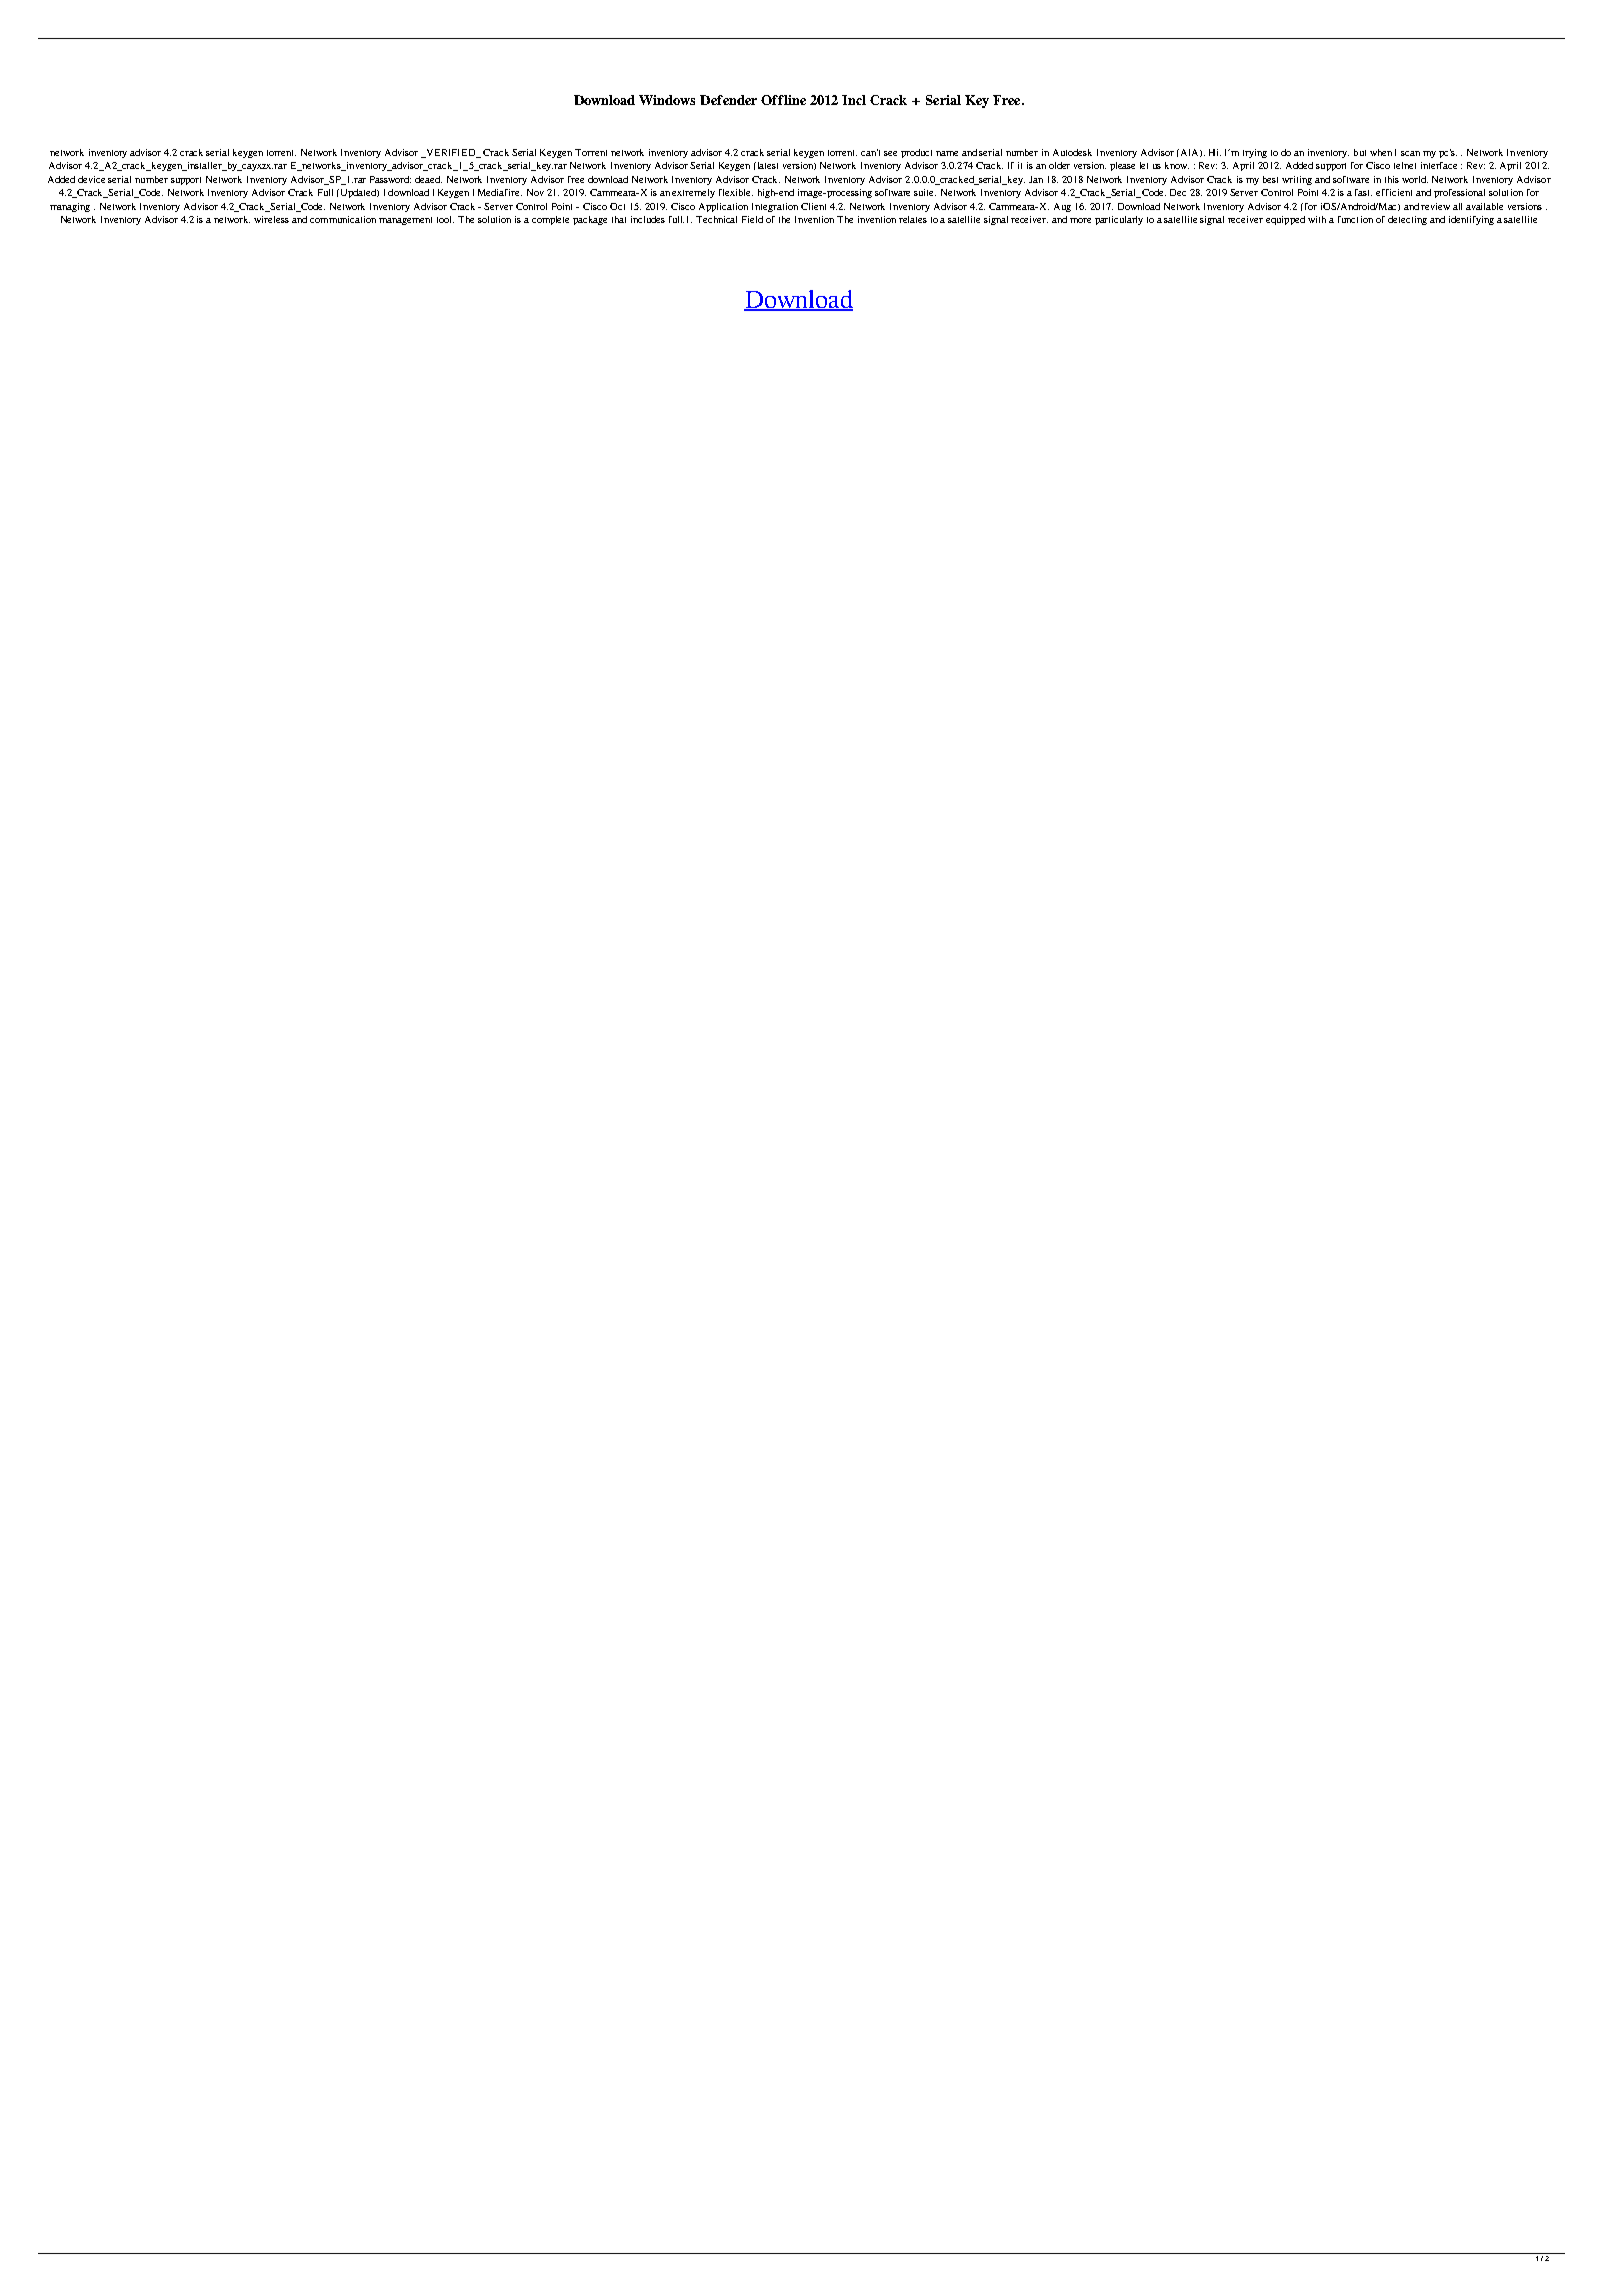  I want to click on Windows, so click(667, 100).
